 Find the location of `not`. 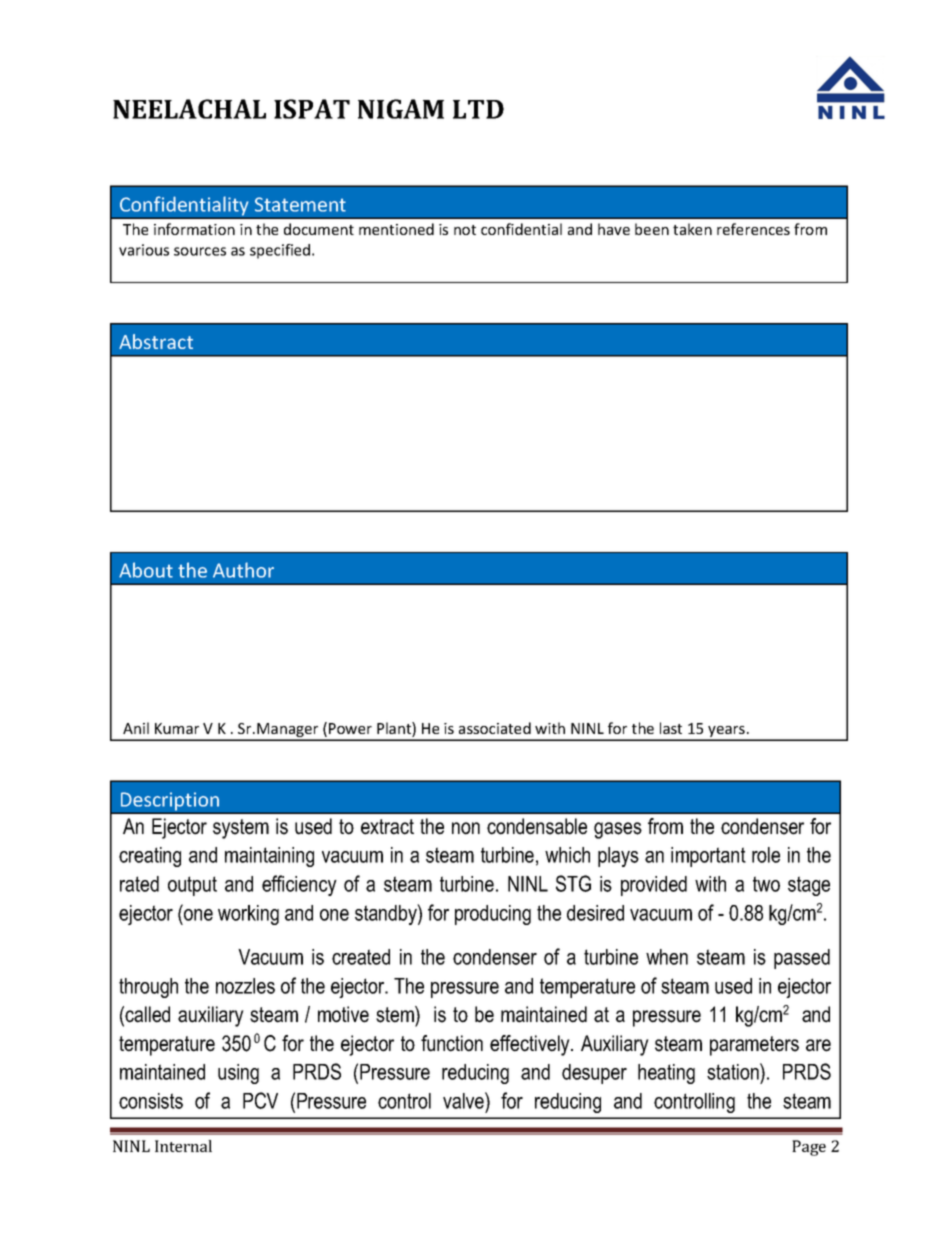

not is located at coordinates (465, 230).
